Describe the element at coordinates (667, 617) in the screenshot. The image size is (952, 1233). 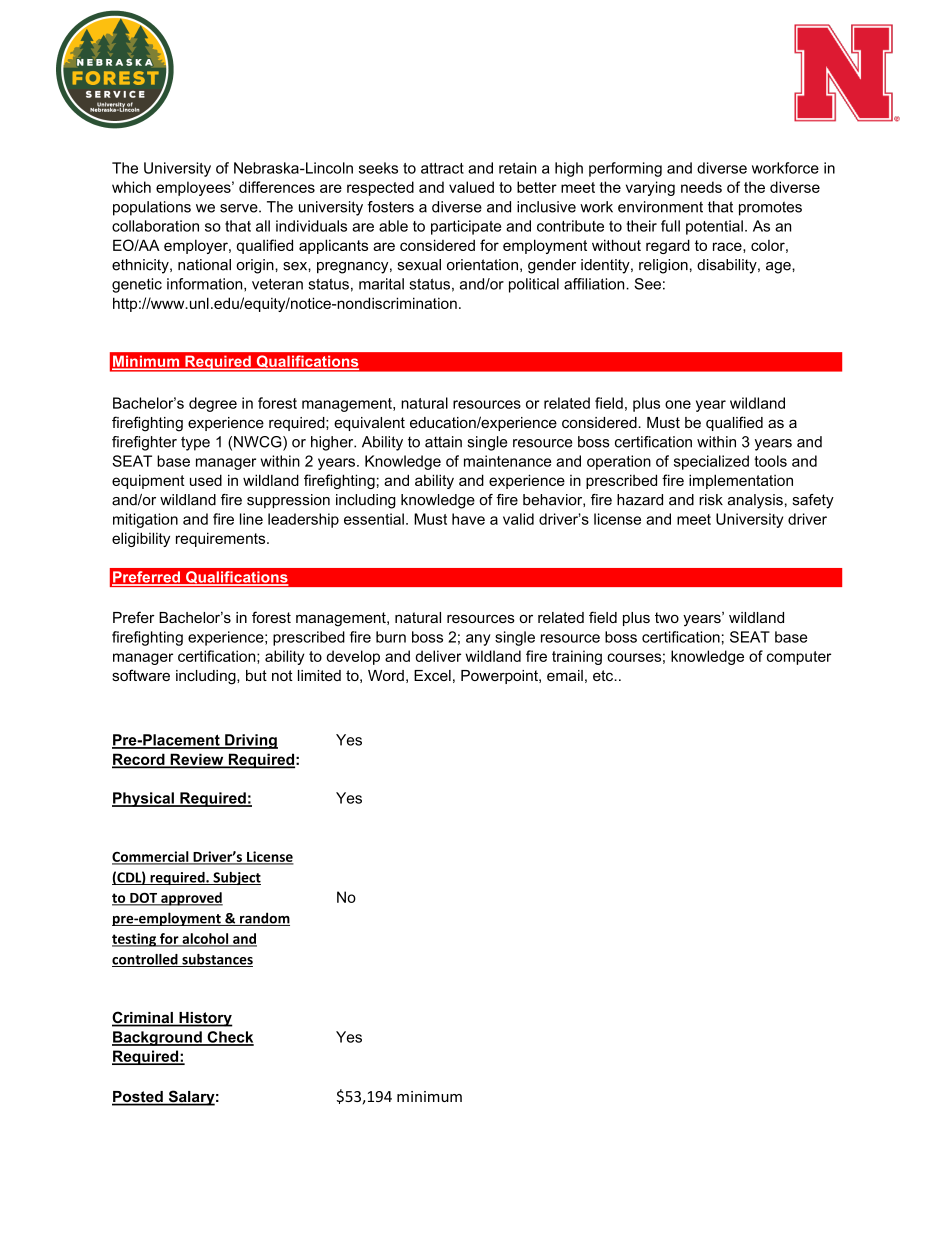
I see `two` at that location.
